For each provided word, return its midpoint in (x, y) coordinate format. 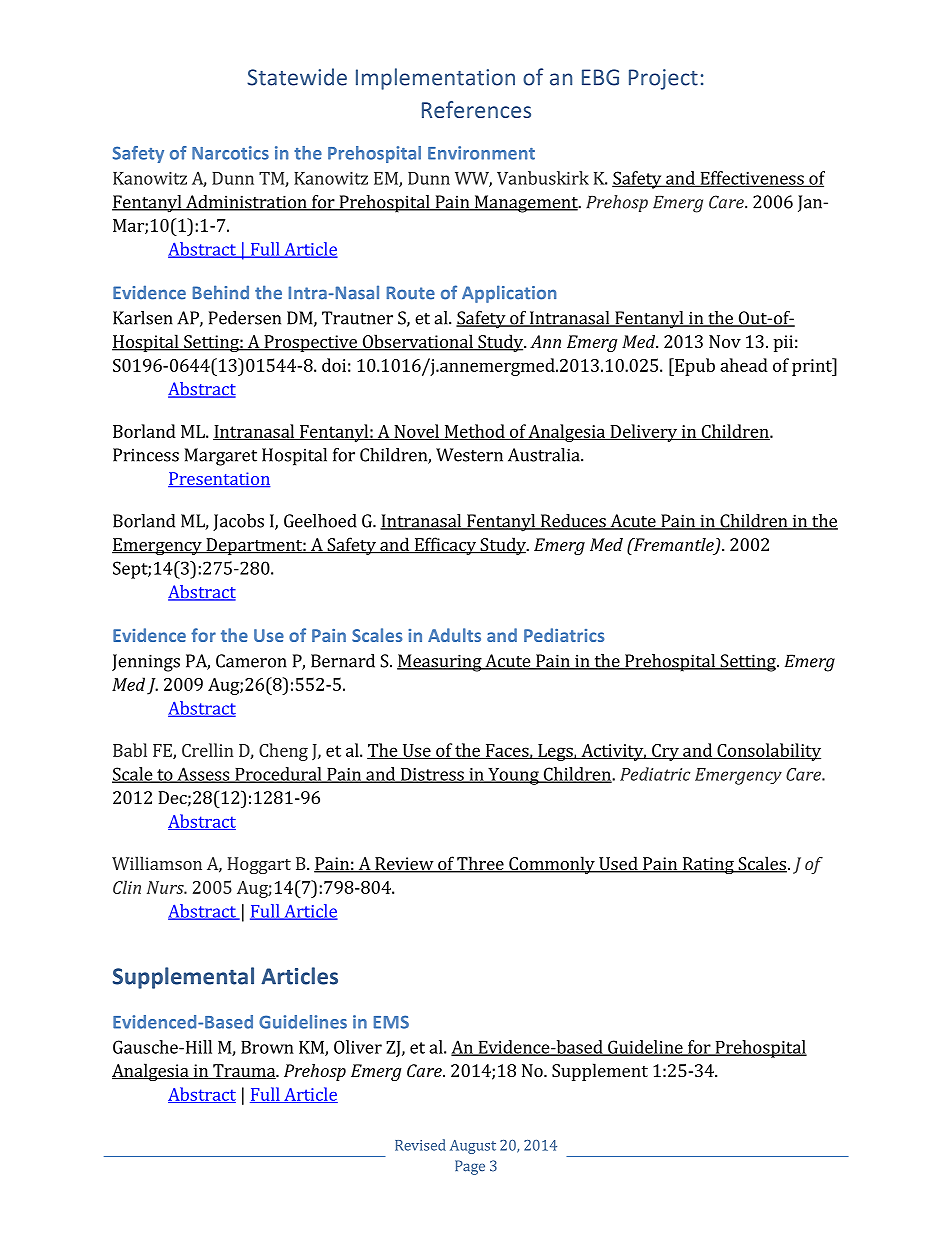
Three (480, 864)
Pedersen (245, 318)
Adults (454, 635)
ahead (744, 365)
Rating (708, 865)
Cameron (251, 661)
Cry (665, 752)
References (476, 109)
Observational (417, 342)
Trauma (244, 1072)
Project (663, 79)
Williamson (157, 863)
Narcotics (230, 153)
